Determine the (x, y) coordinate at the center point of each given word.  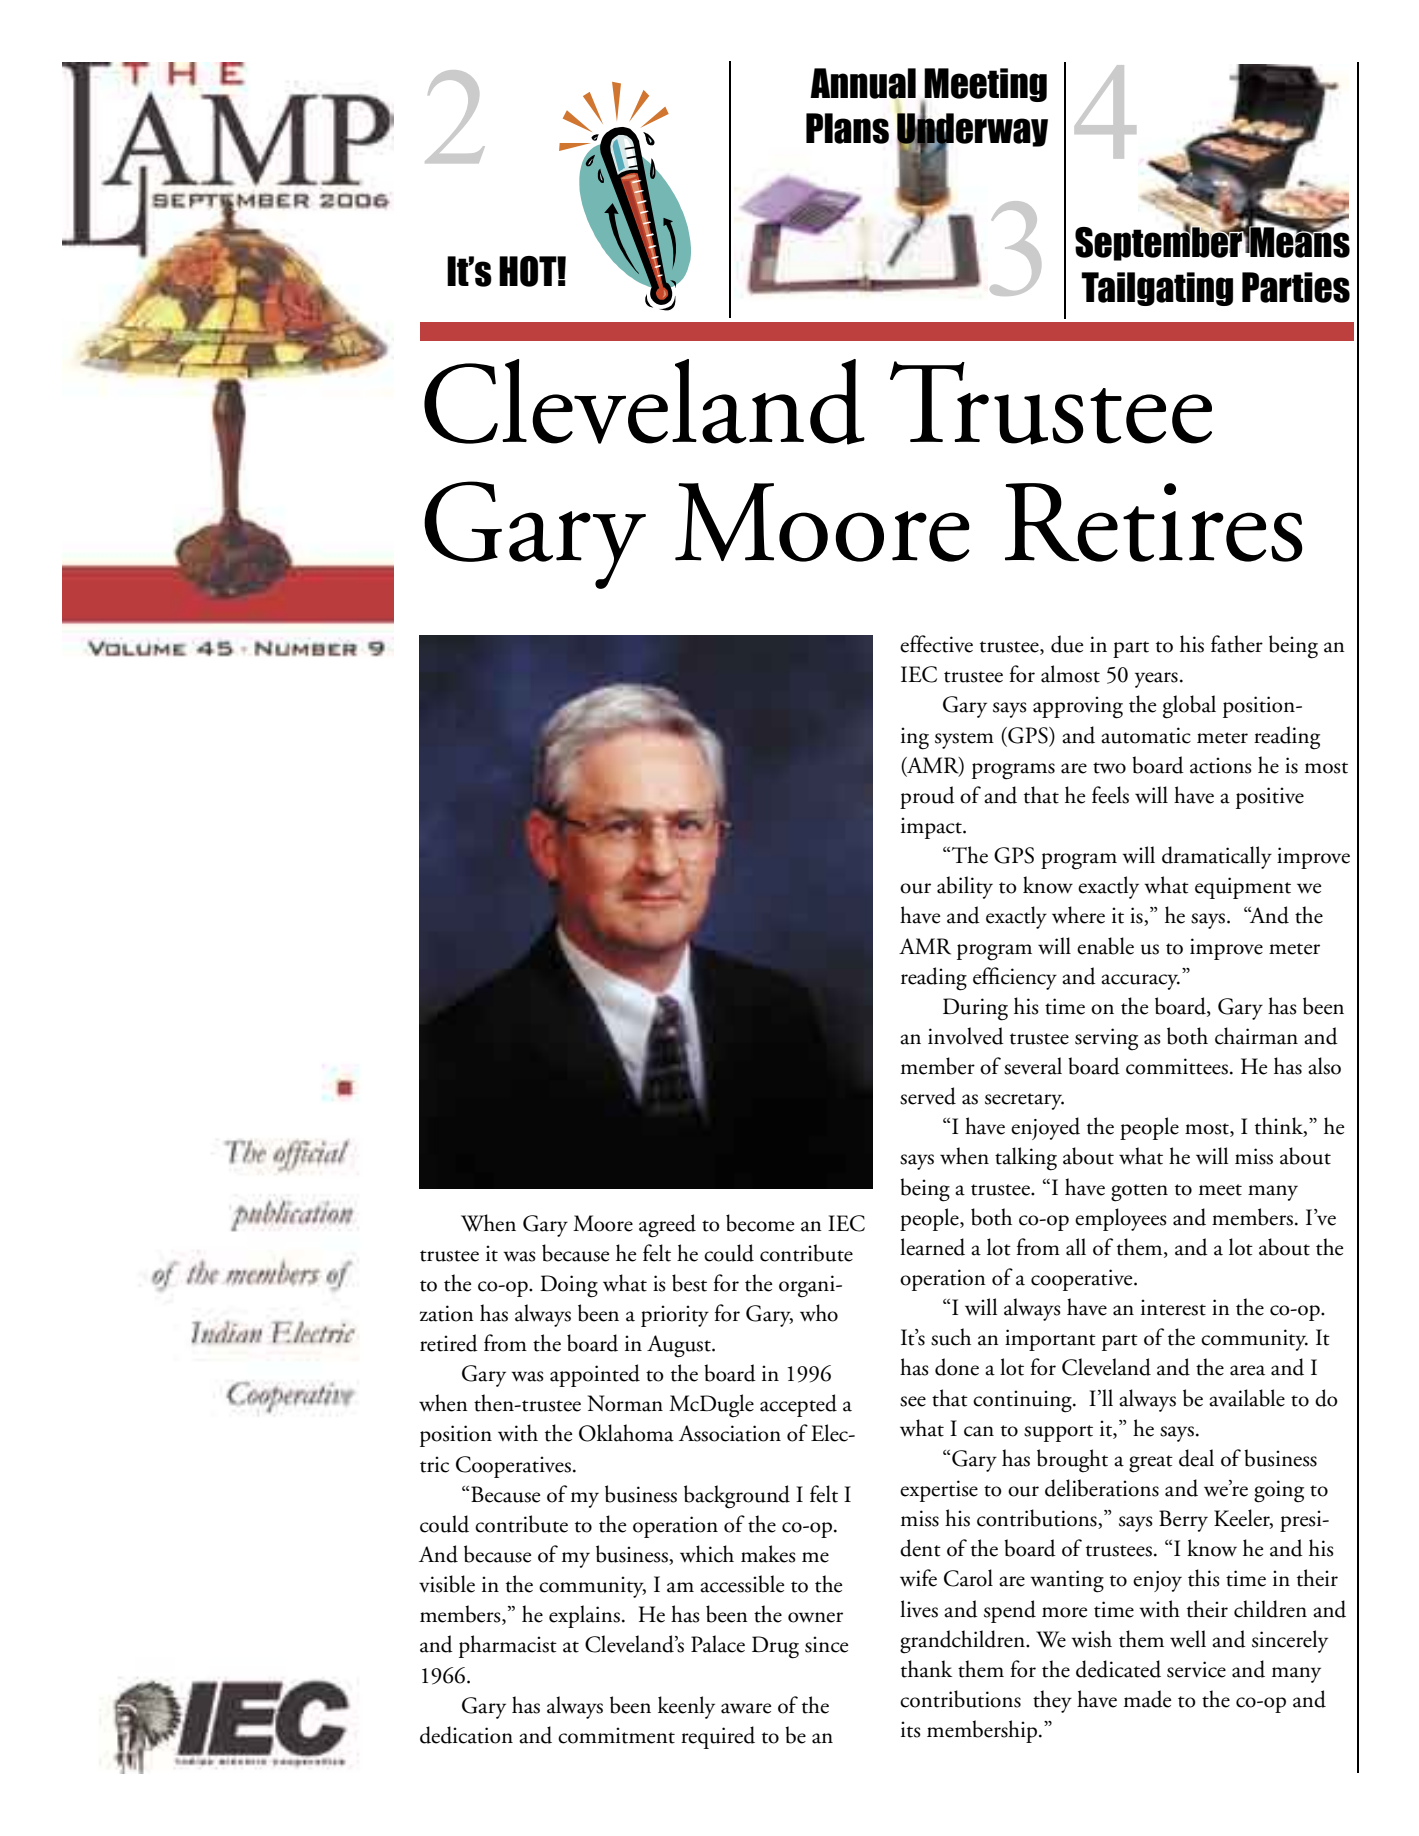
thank (926, 1669)
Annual (863, 83)
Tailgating (1157, 289)
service (1196, 1669)
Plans (847, 128)
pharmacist (508, 1646)
